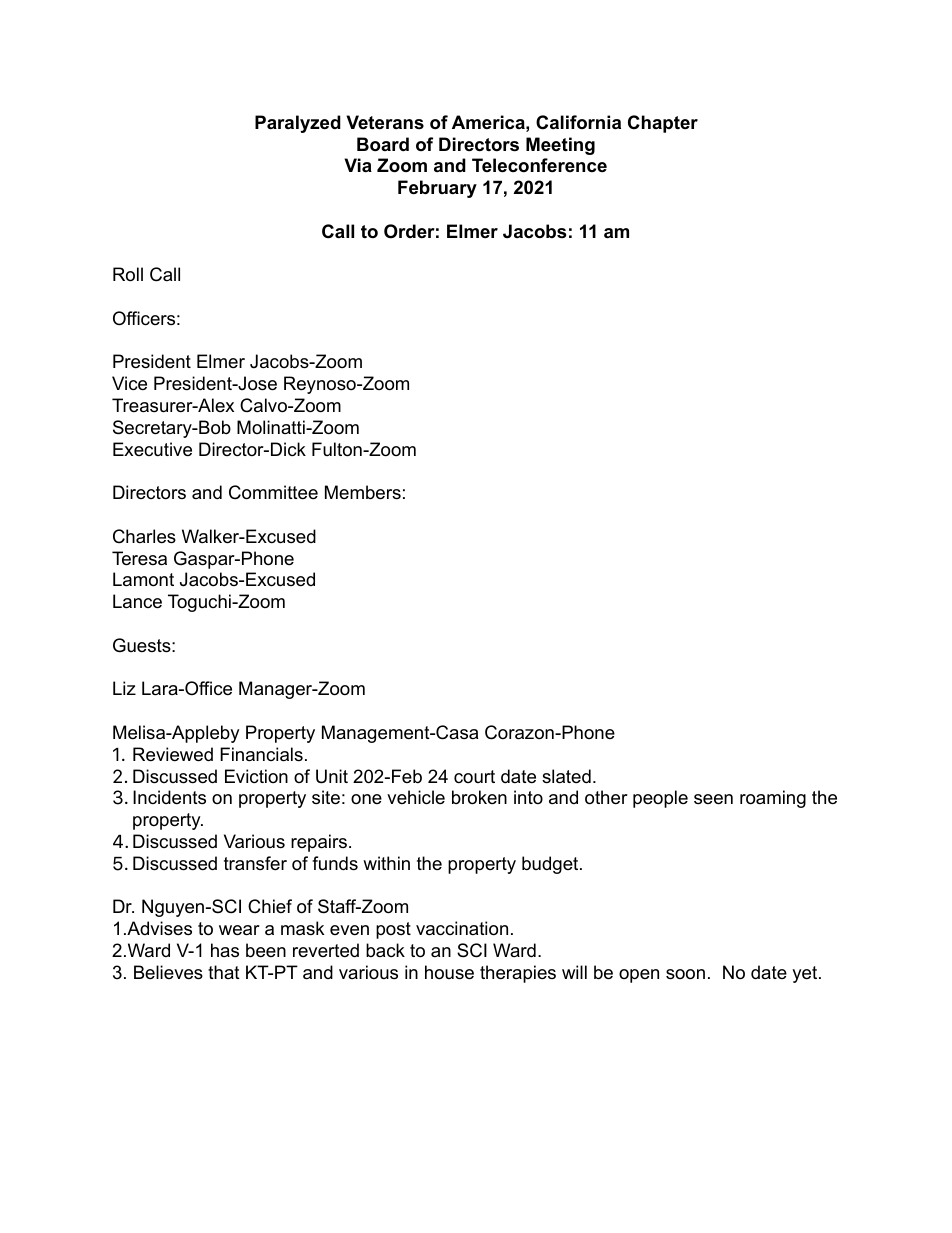 This document has width=952, height=1233. What do you see at coordinates (225, 950) in the document?
I see `has` at bounding box center [225, 950].
